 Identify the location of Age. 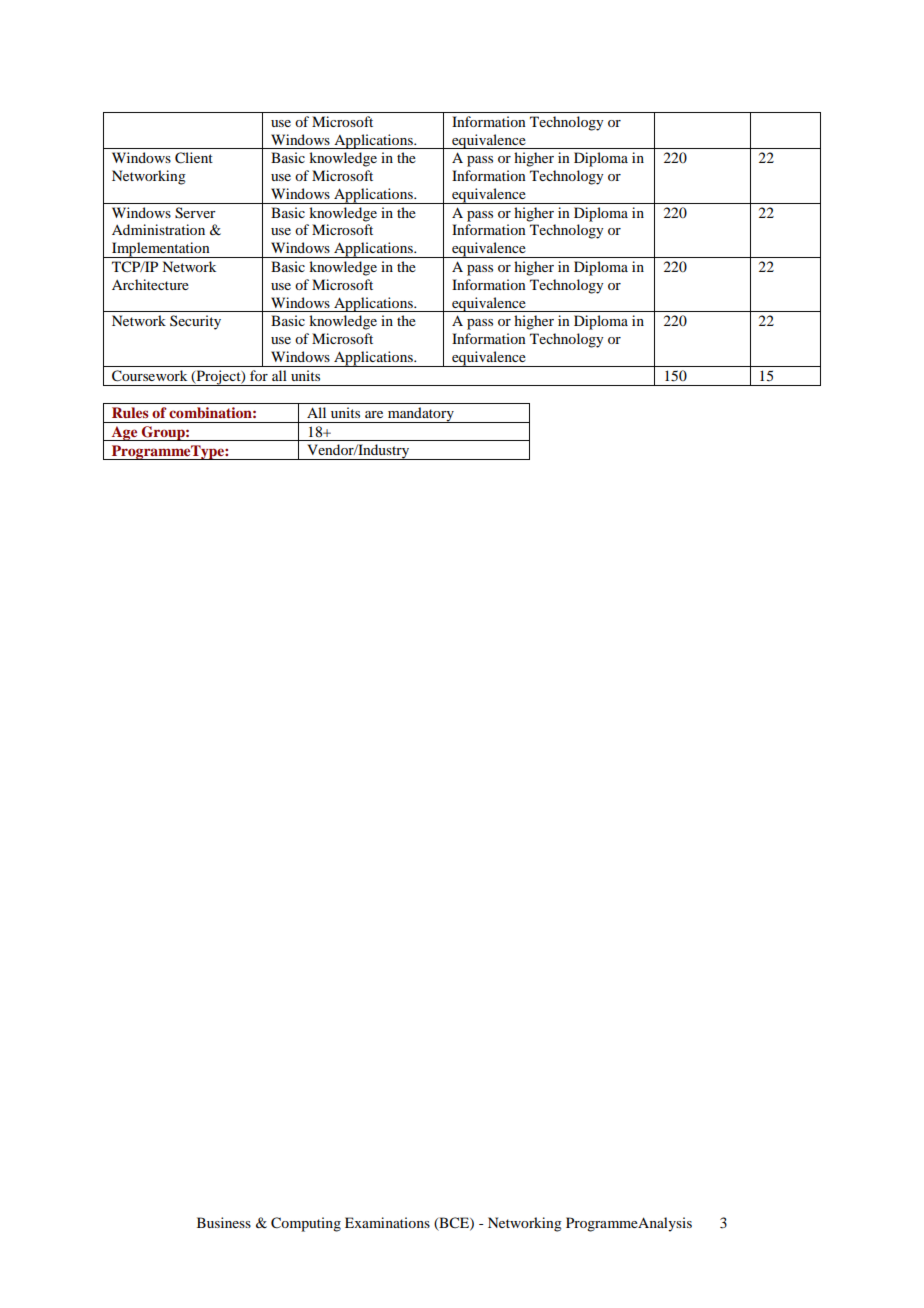
(124, 433).
